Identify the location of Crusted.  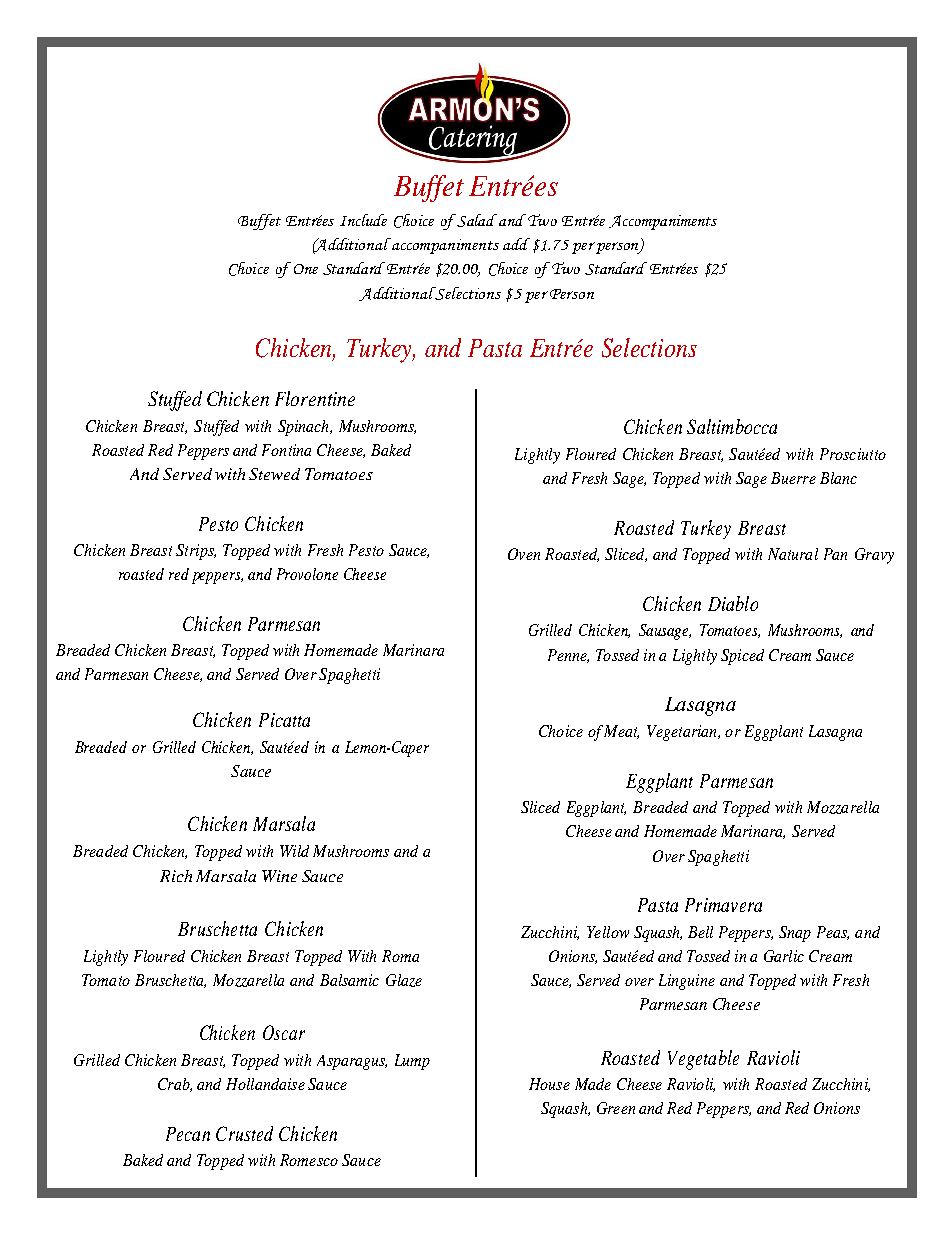
(244, 1133).
